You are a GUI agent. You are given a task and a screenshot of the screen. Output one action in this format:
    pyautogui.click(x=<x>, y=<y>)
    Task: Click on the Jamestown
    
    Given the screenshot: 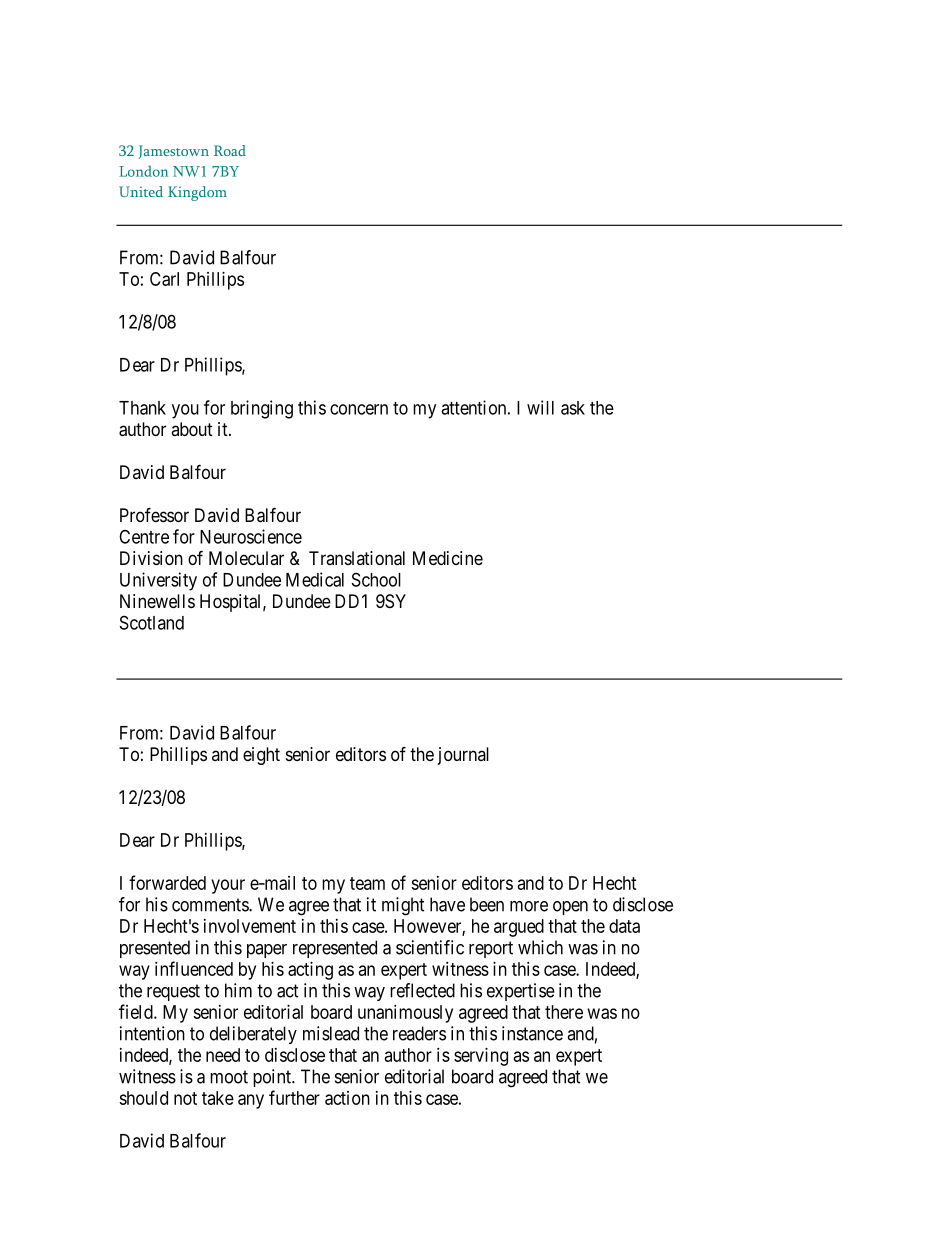 What is the action you would take?
    pyautogui.click(x=173, y=152)
